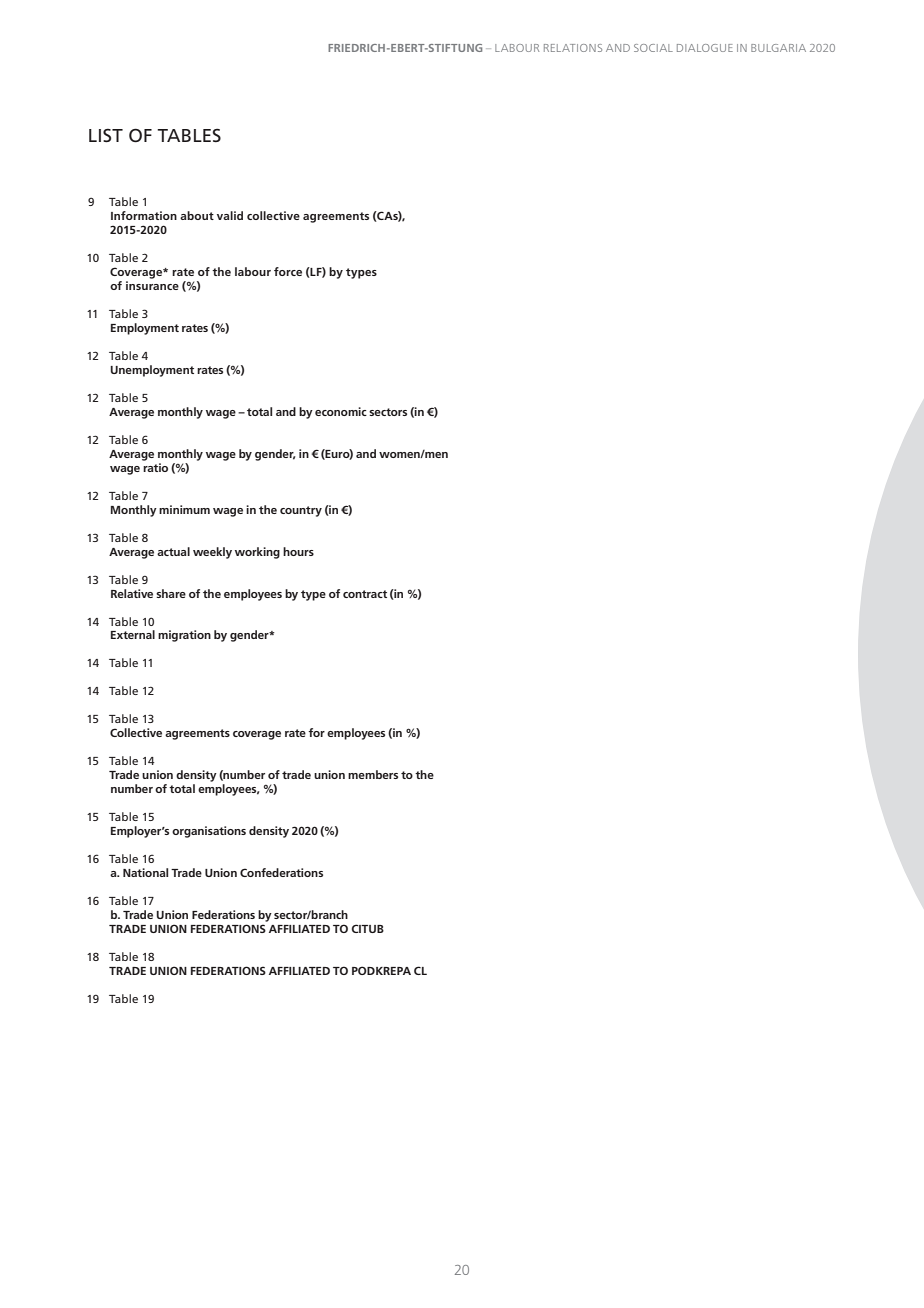  I want to click on DIALOGUE, so click(705, 48).
